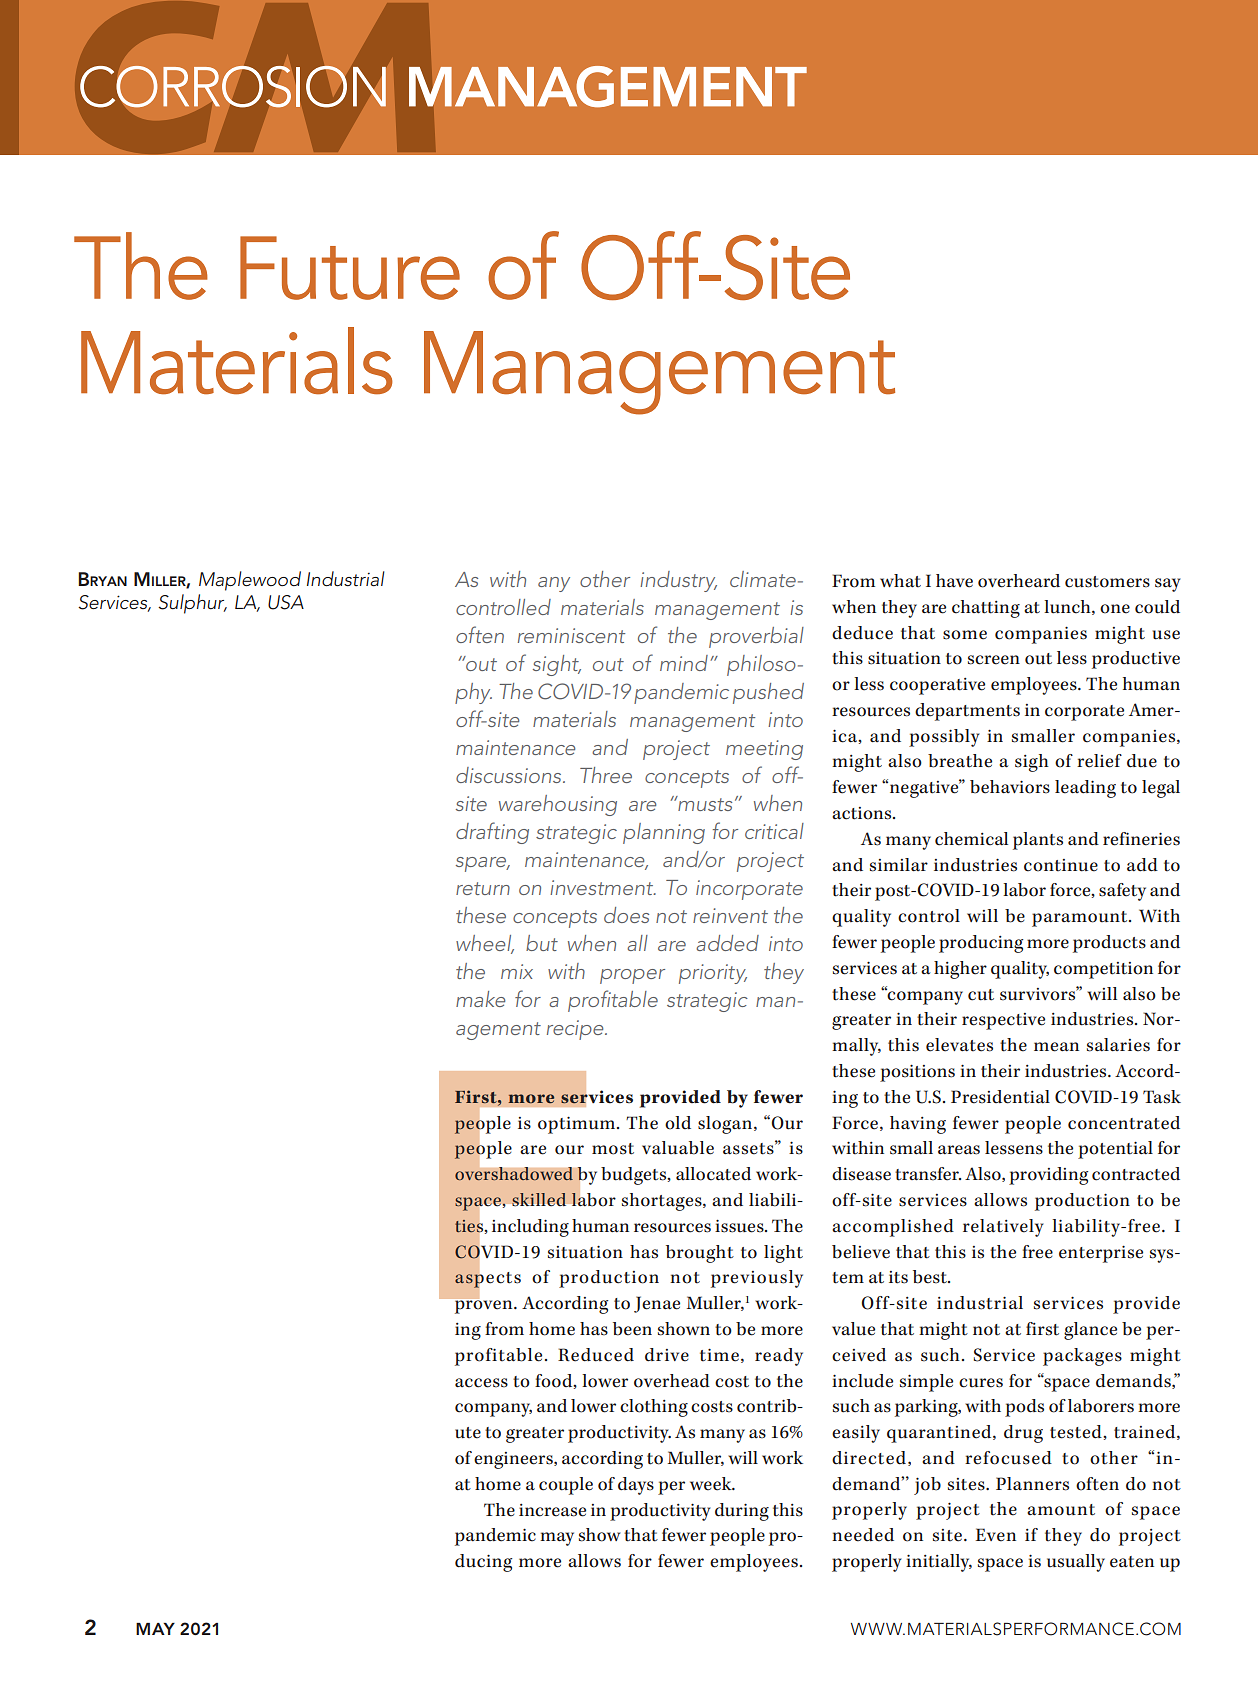  Describe the element at coordinates (678, 581) in the document. I see `industry` at that location.
